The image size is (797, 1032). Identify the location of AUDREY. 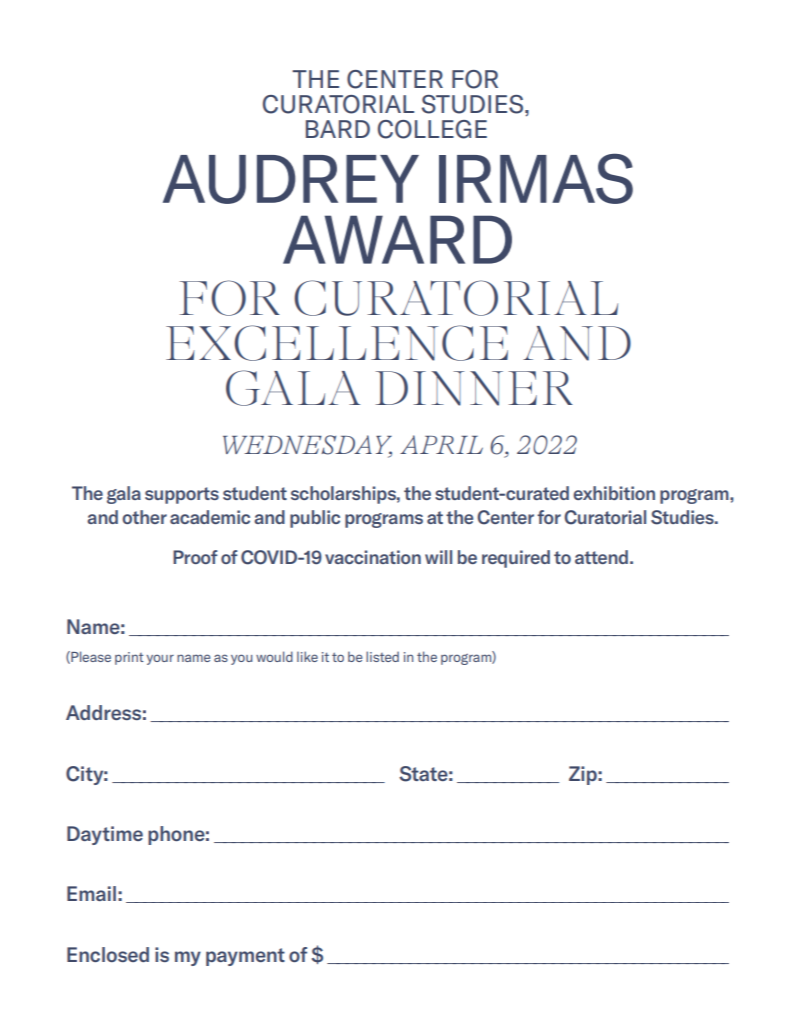
(291, 179).
